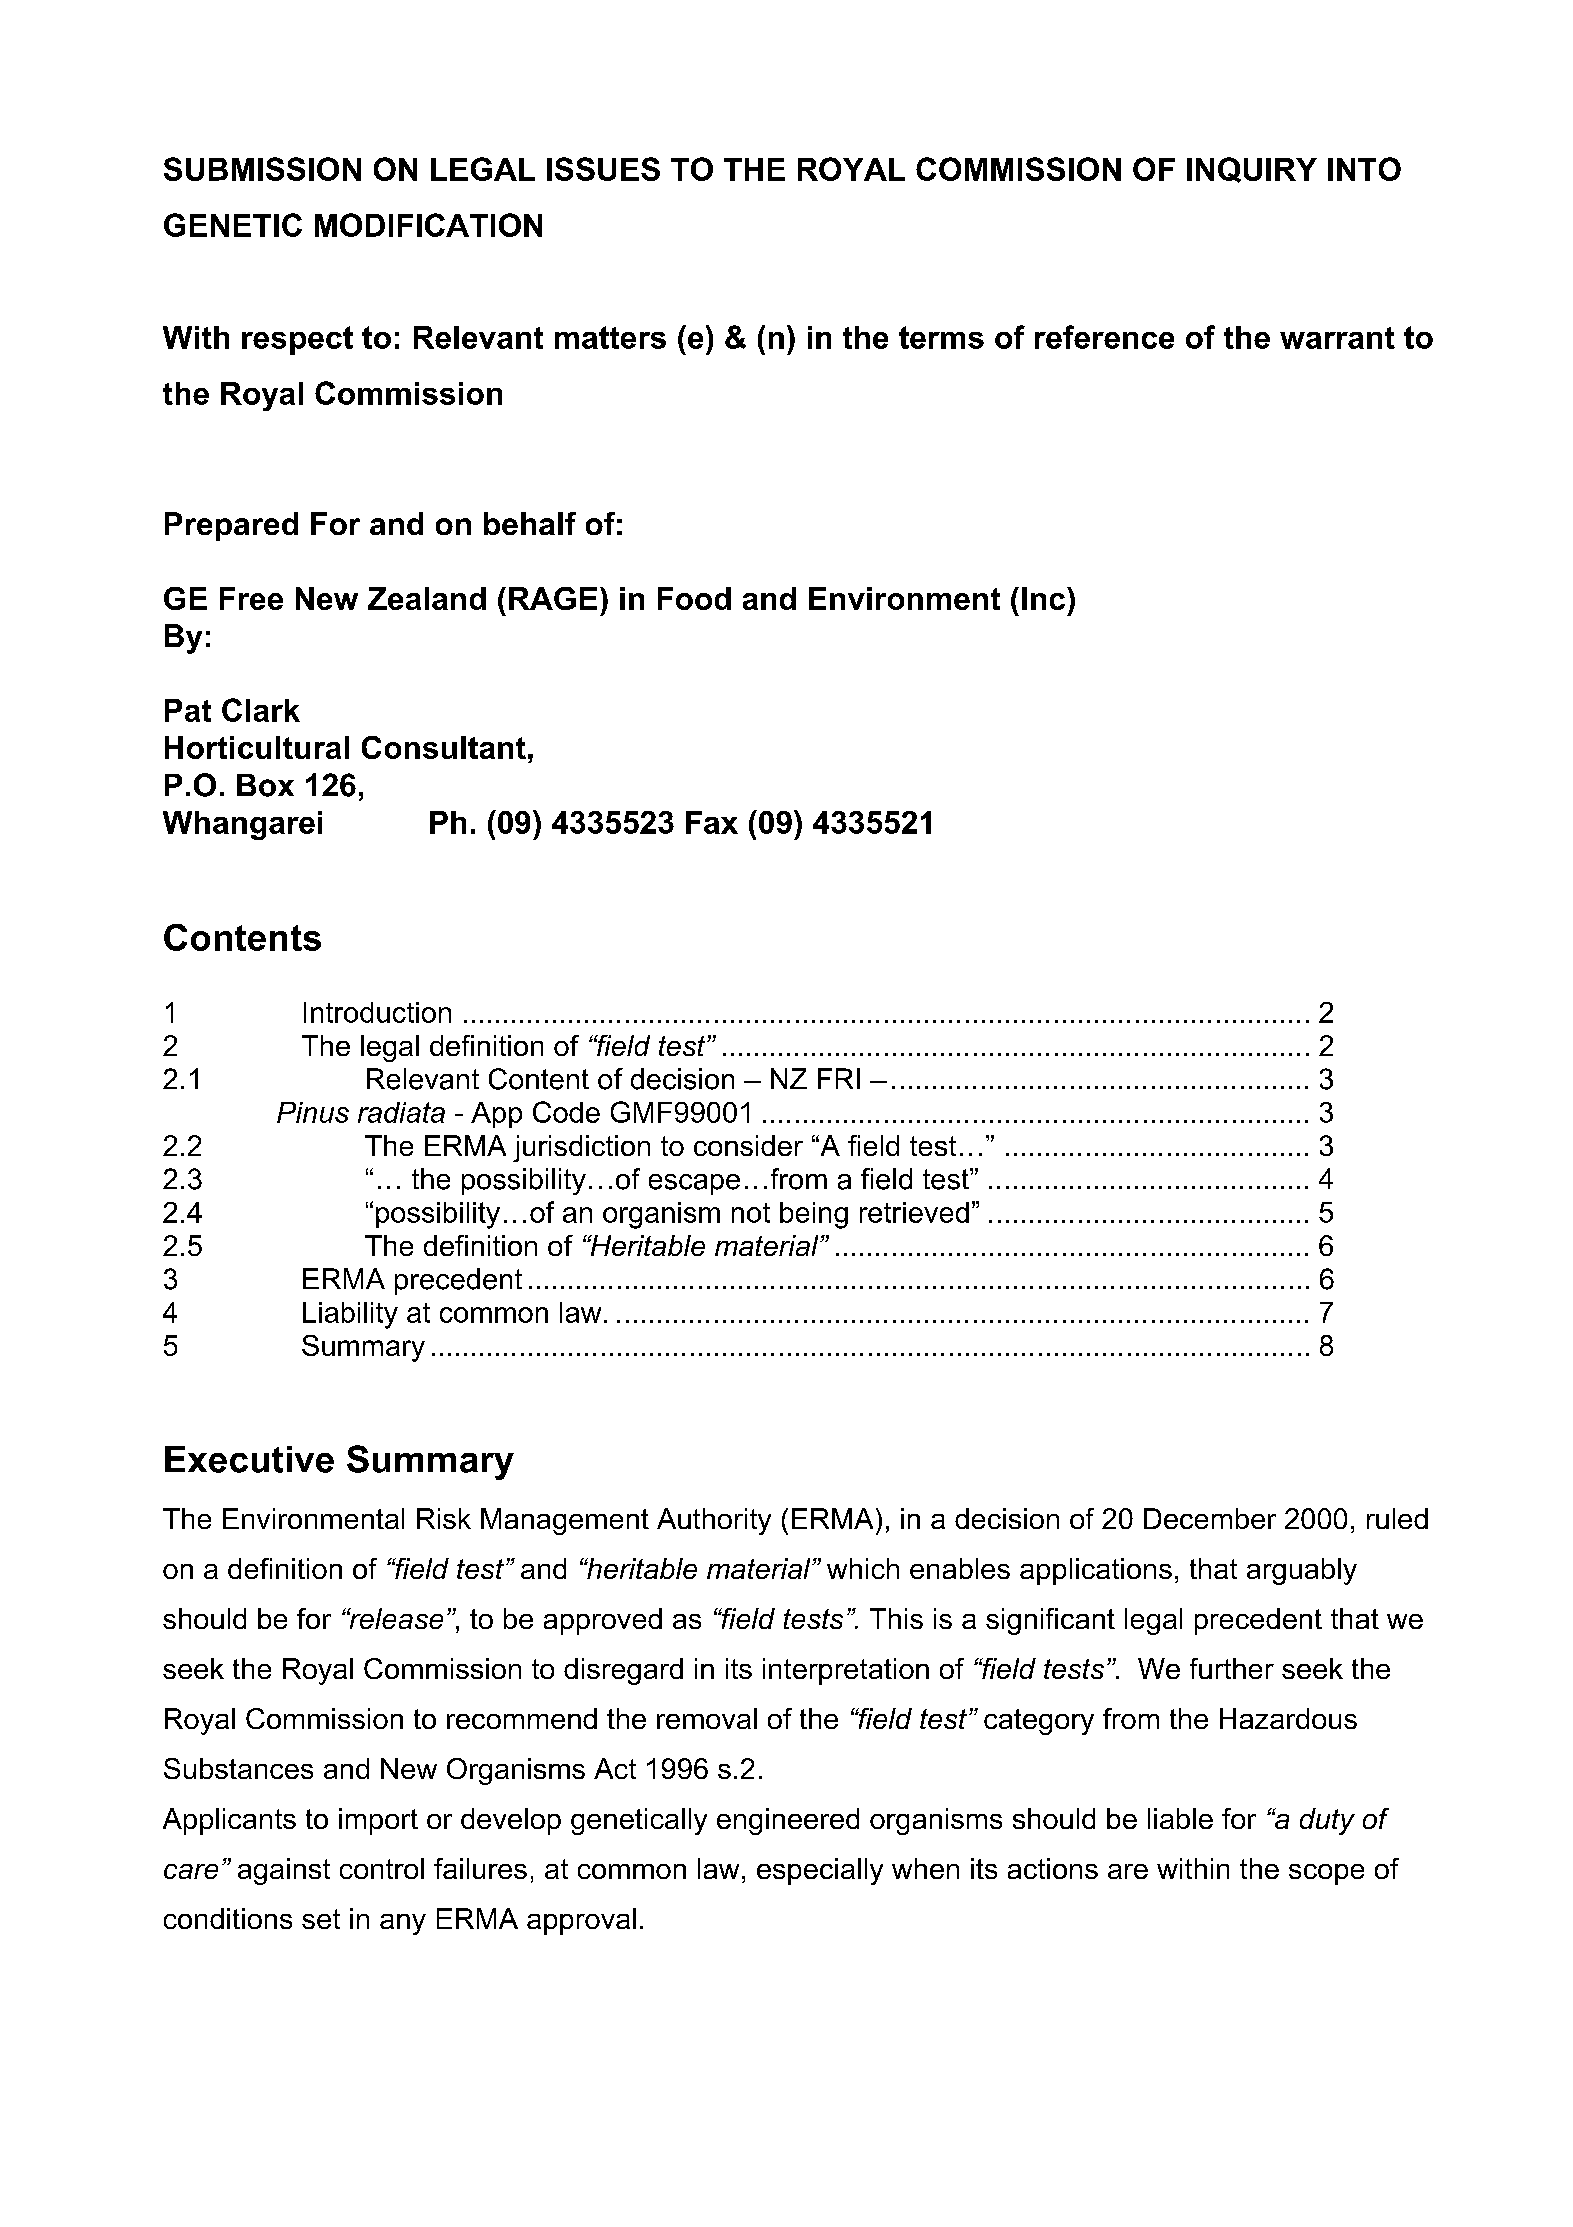 The width and height of the screenshot is (1573, 2227). Describe the element at coordinates (382, 1868) in the screenshot. I see `control` at that location.
